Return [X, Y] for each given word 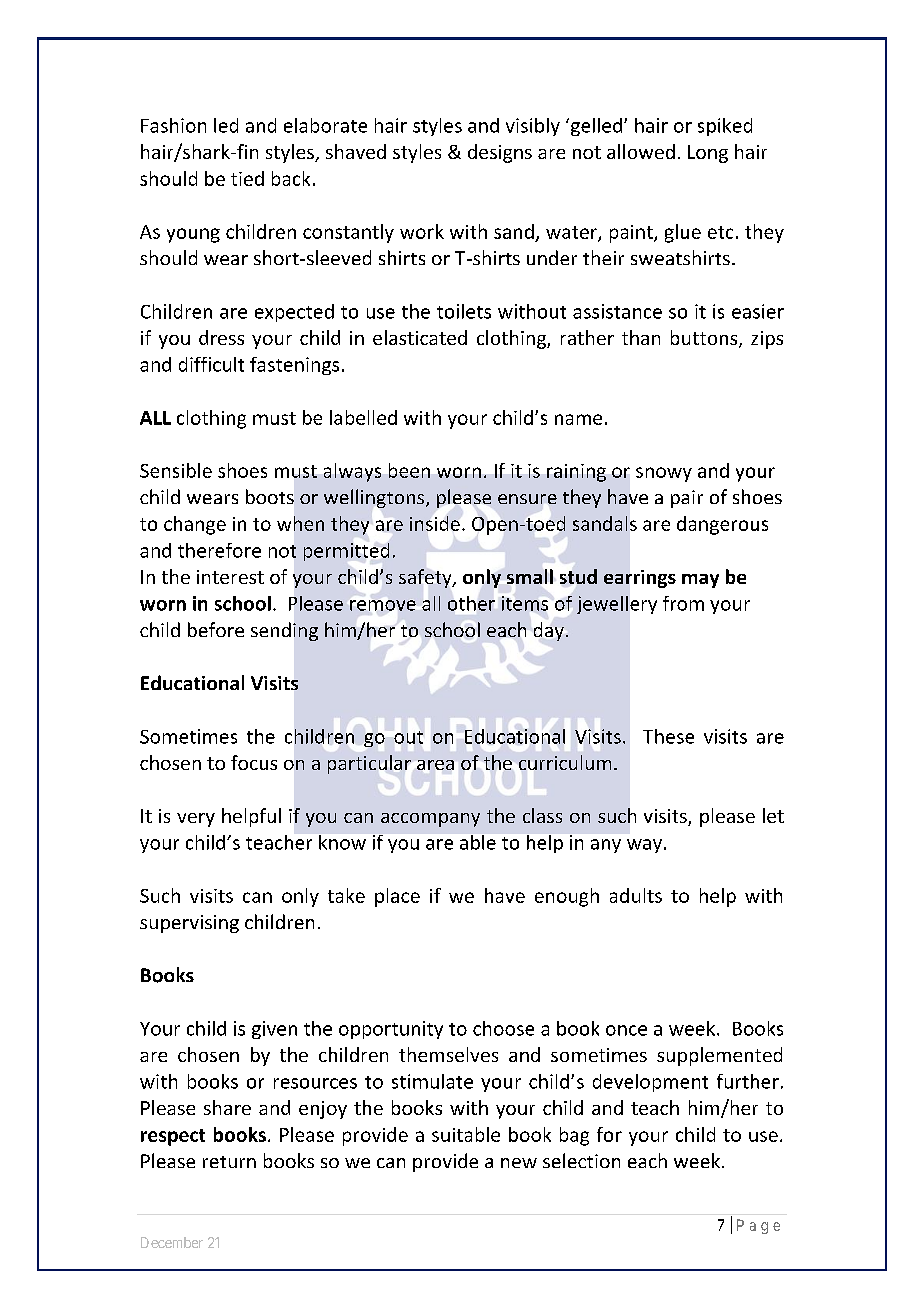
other [471, 603]
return [229, 1162]
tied [247, 178]
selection [581, 1160]
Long [708, 154]
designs [500, 153]
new [519, 1163]
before [216, 629]
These [668, 736]
